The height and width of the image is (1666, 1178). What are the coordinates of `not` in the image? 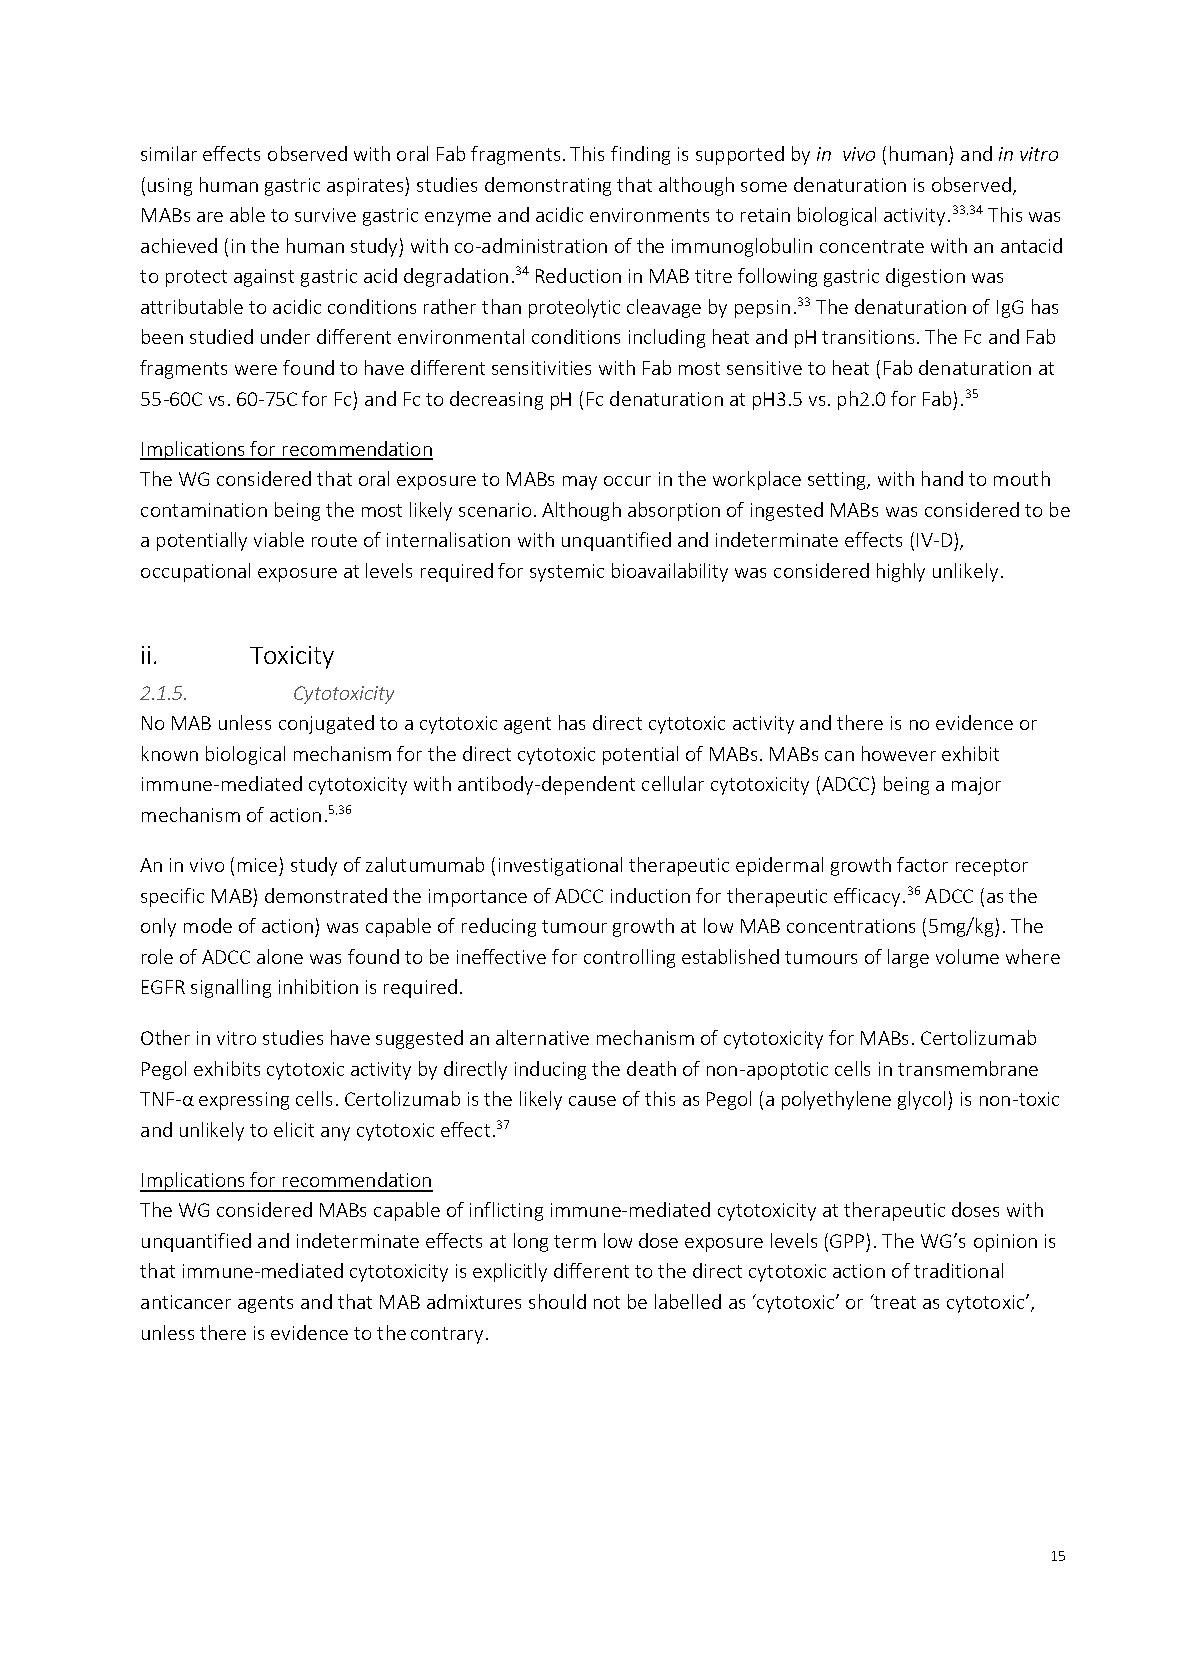 It's located at (607, 1302).
